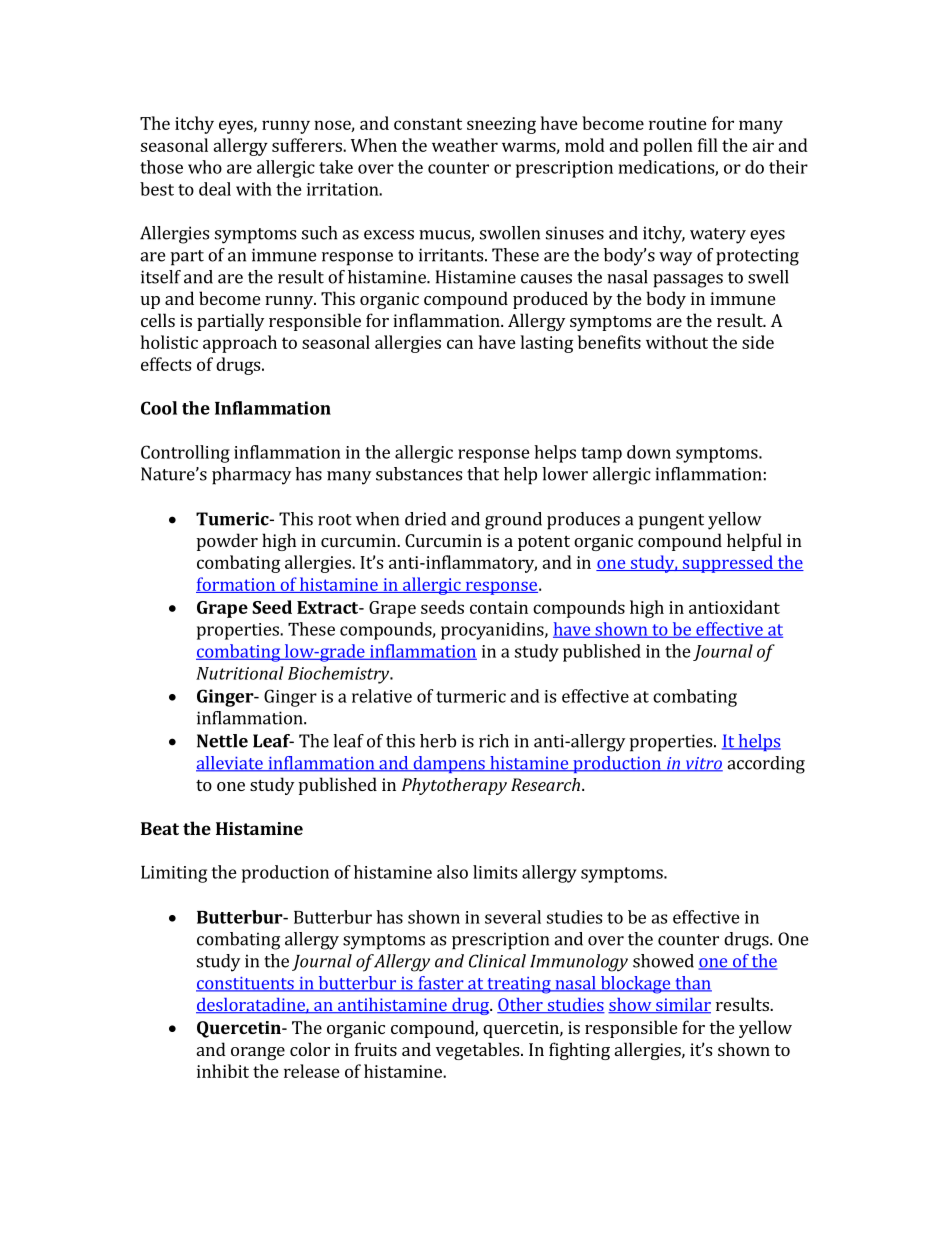 This screenshot has width=952, height=1233. Describe the element at coordinates (649, 452) in the screenshot. I see `down` at that location.
